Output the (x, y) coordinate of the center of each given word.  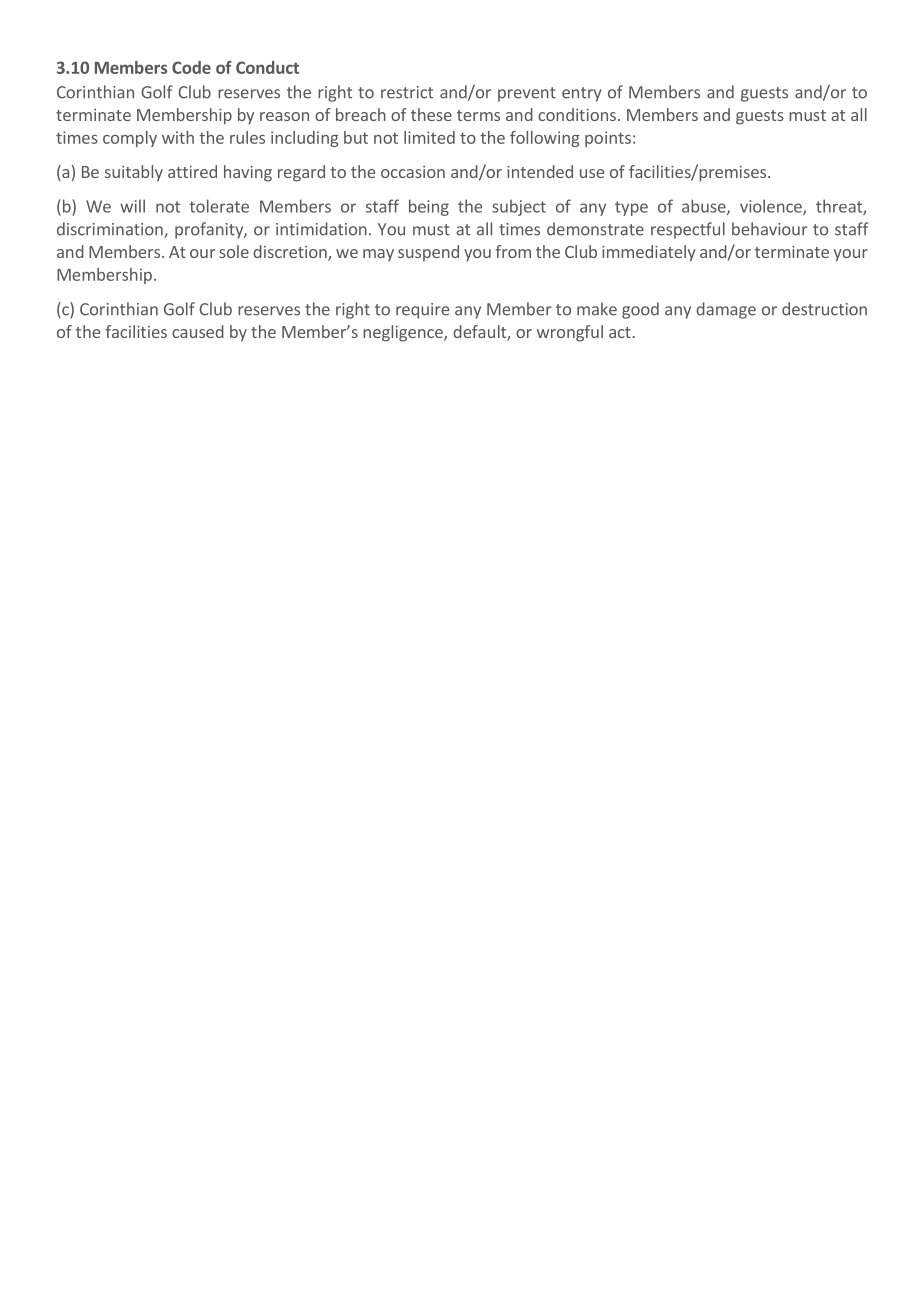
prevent (527, 94)
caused (198, 331)
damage (726, 310)
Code (191, 67)
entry (581, 94)
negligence (404, 333)
